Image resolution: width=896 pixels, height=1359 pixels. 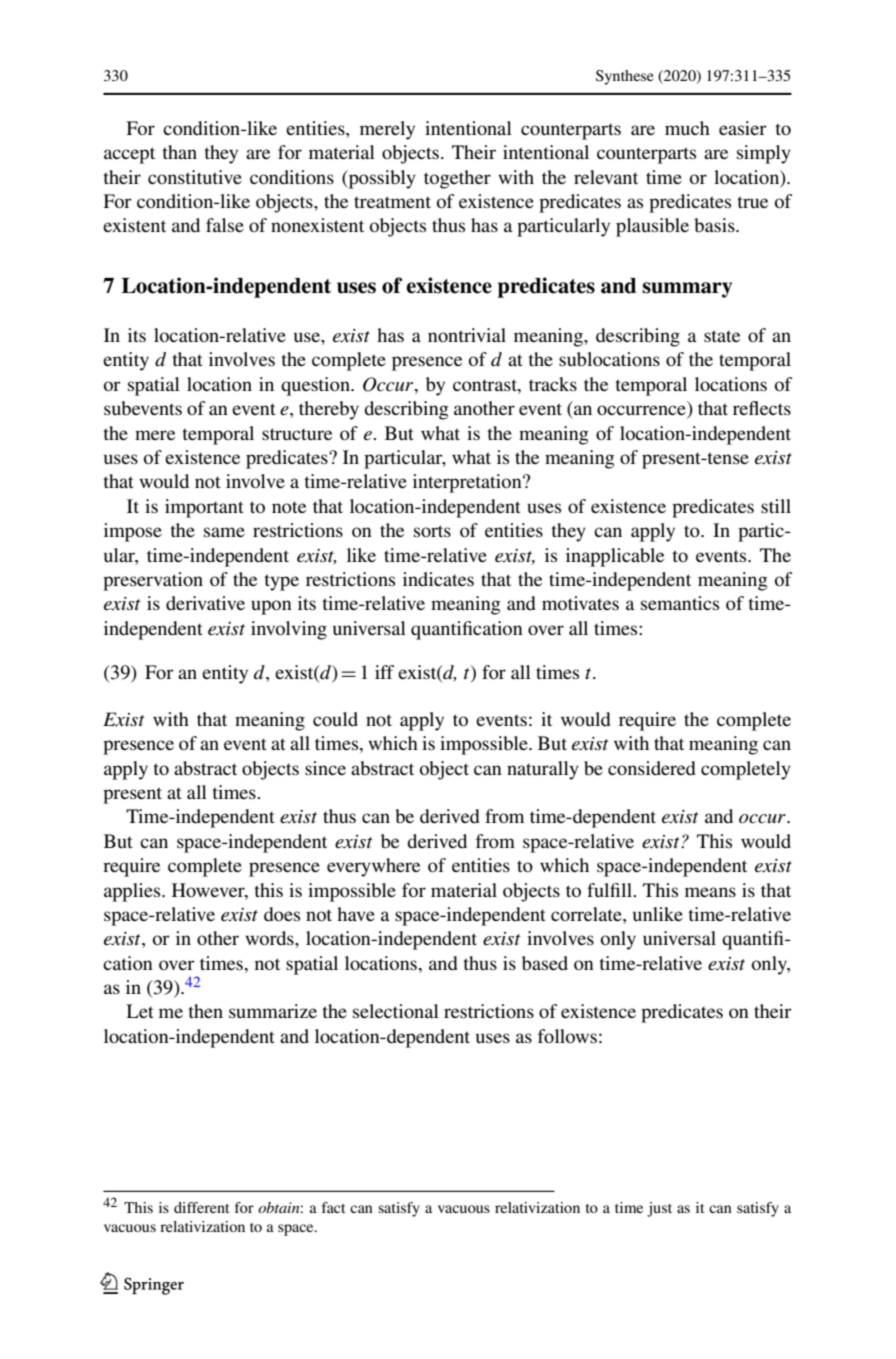 I want to click on constitutive, so click(x=195, y=177).
